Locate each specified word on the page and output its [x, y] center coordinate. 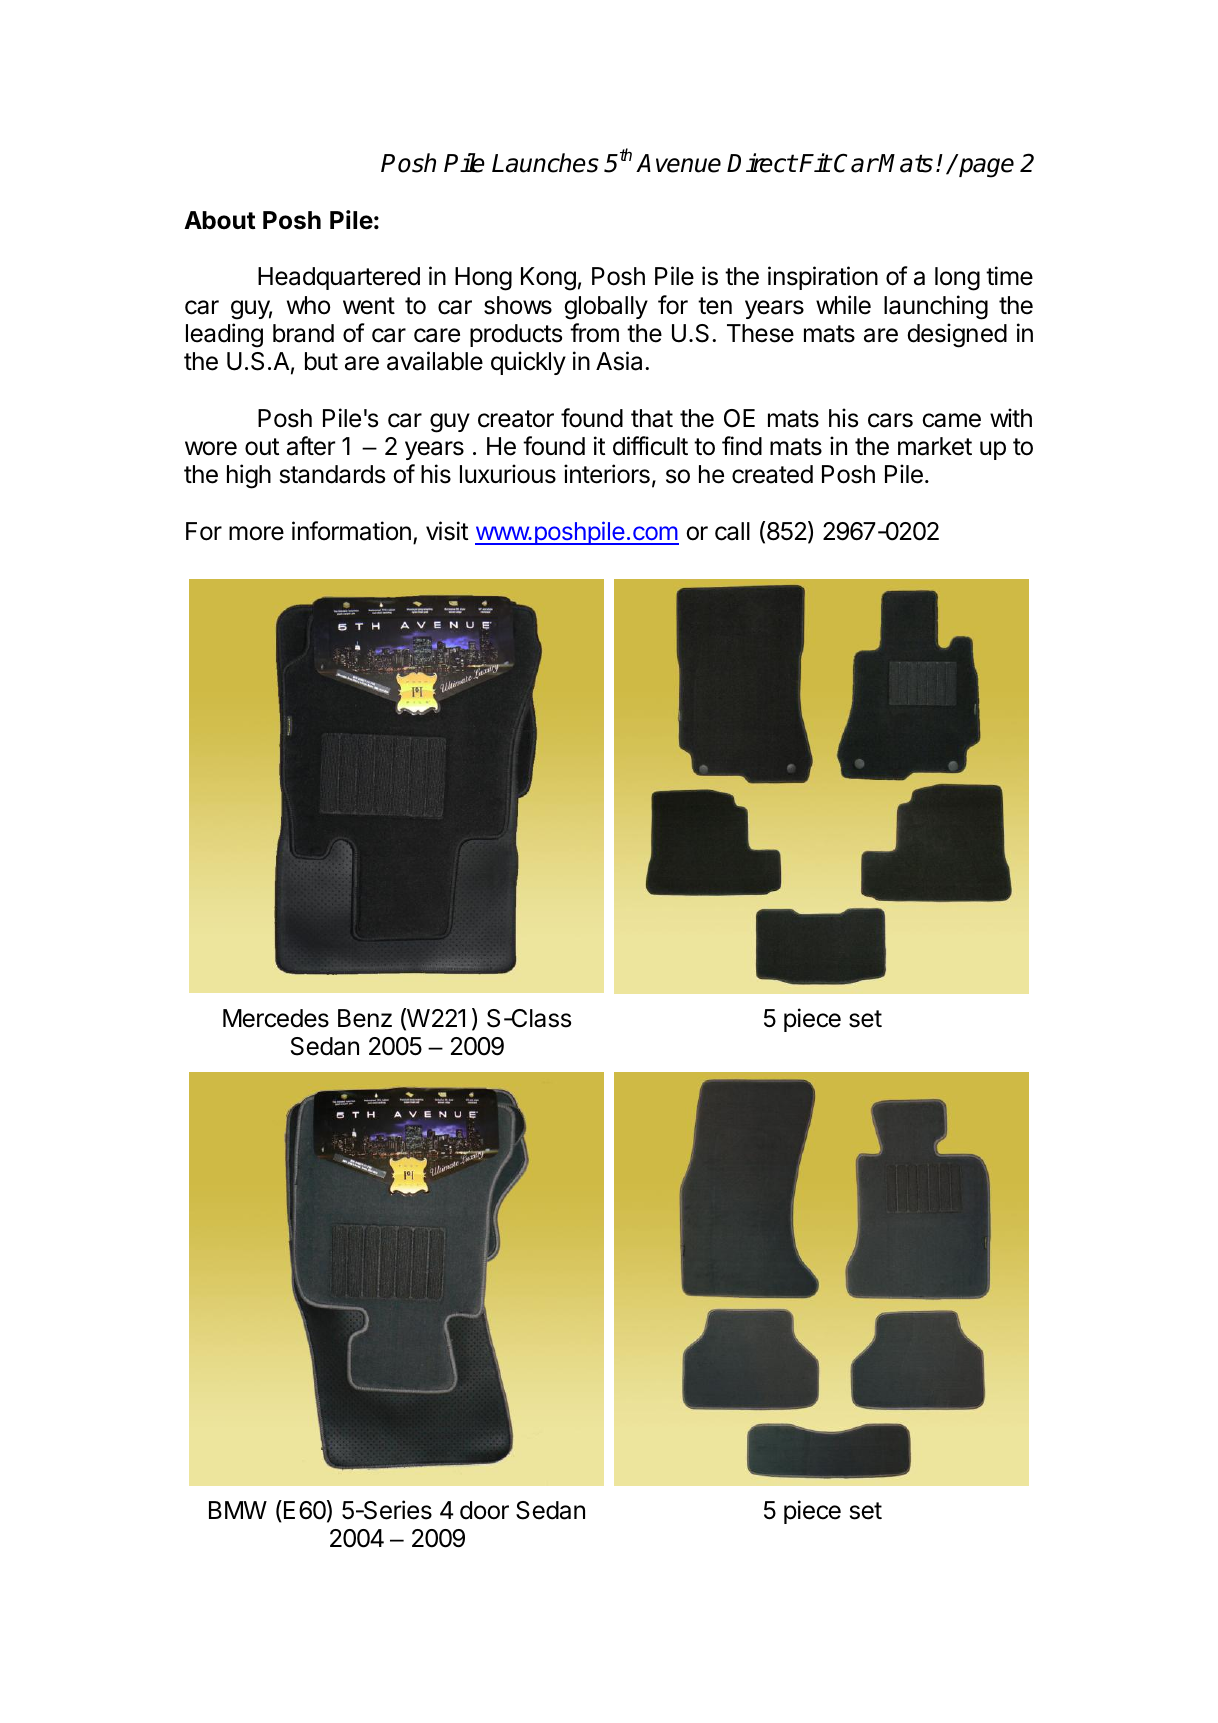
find [742, 446]
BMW [238, 1510]
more [256, 533]
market [935, 446]
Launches [545, 163]
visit [447, 531]
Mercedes [276, 1018]
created [772, 474]
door [484, 1510]
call [732, 531]
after [311, 446]
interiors [607, 474]
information [351, 531]
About [220, 220]
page [986, 168]
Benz [365, 1018]
